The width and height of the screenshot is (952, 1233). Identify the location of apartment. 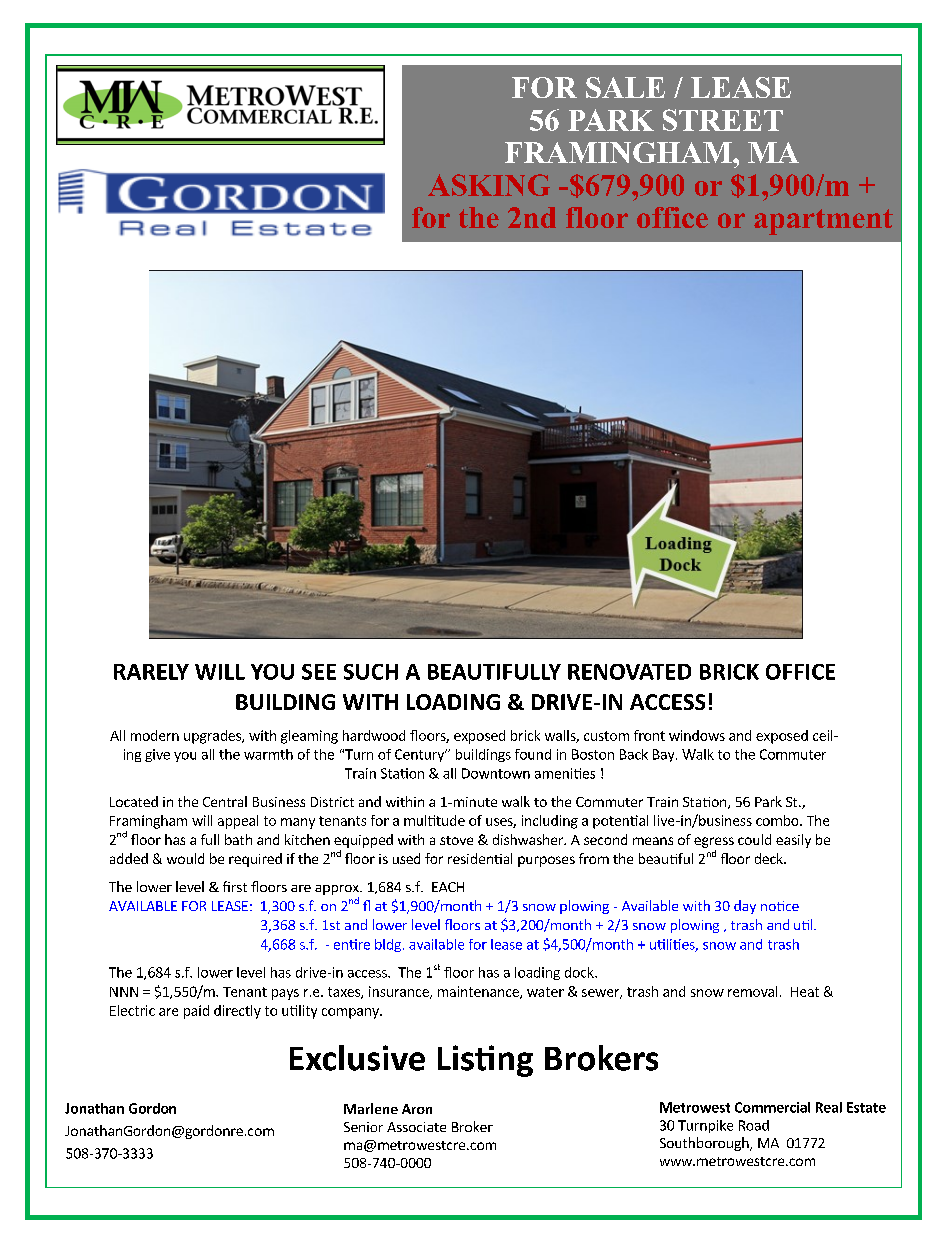
(823, 222).
